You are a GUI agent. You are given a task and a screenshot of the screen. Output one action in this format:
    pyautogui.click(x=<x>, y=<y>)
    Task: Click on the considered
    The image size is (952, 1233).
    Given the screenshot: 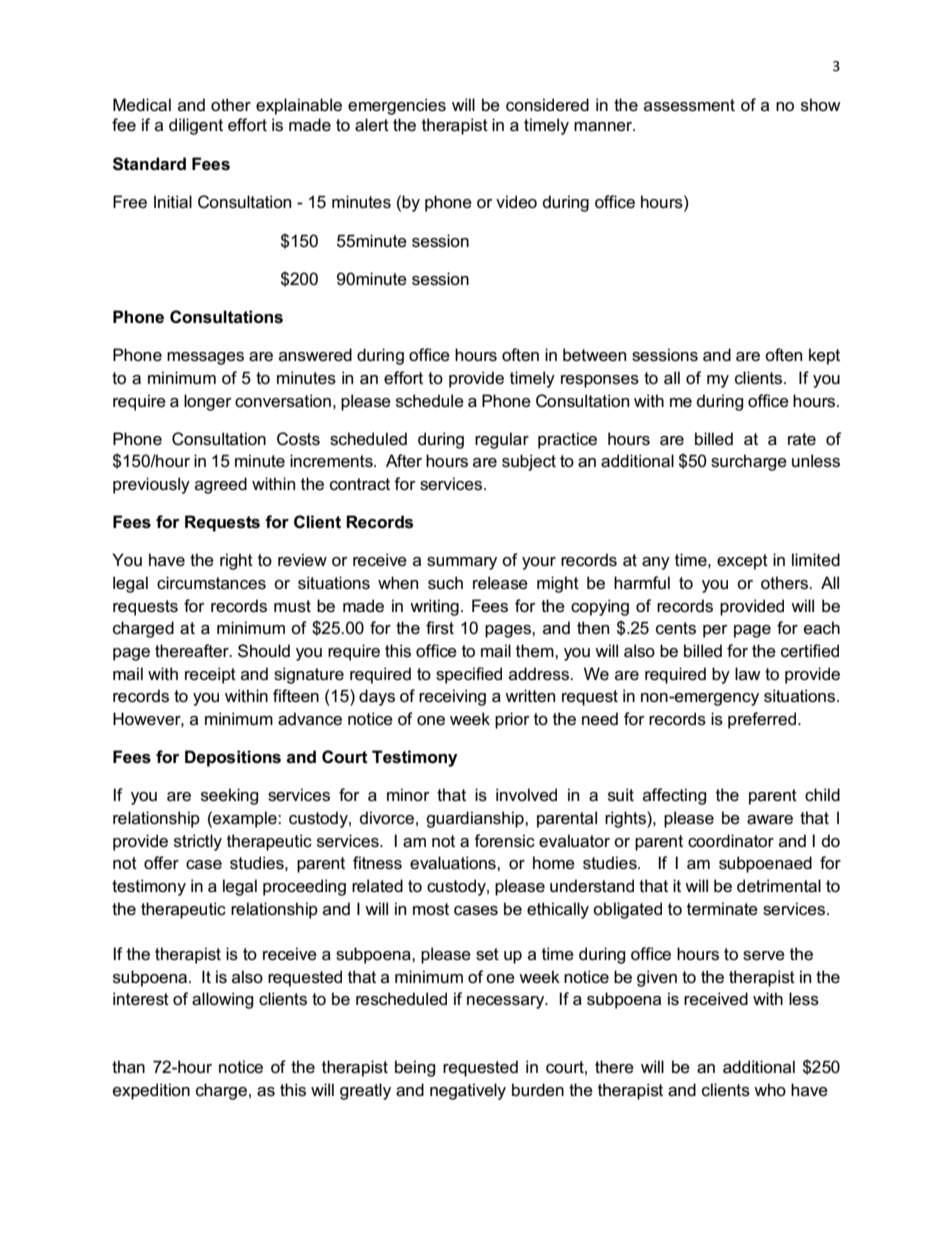 What is the action you would take?
    pyautogui.click(x=547, y=105)
